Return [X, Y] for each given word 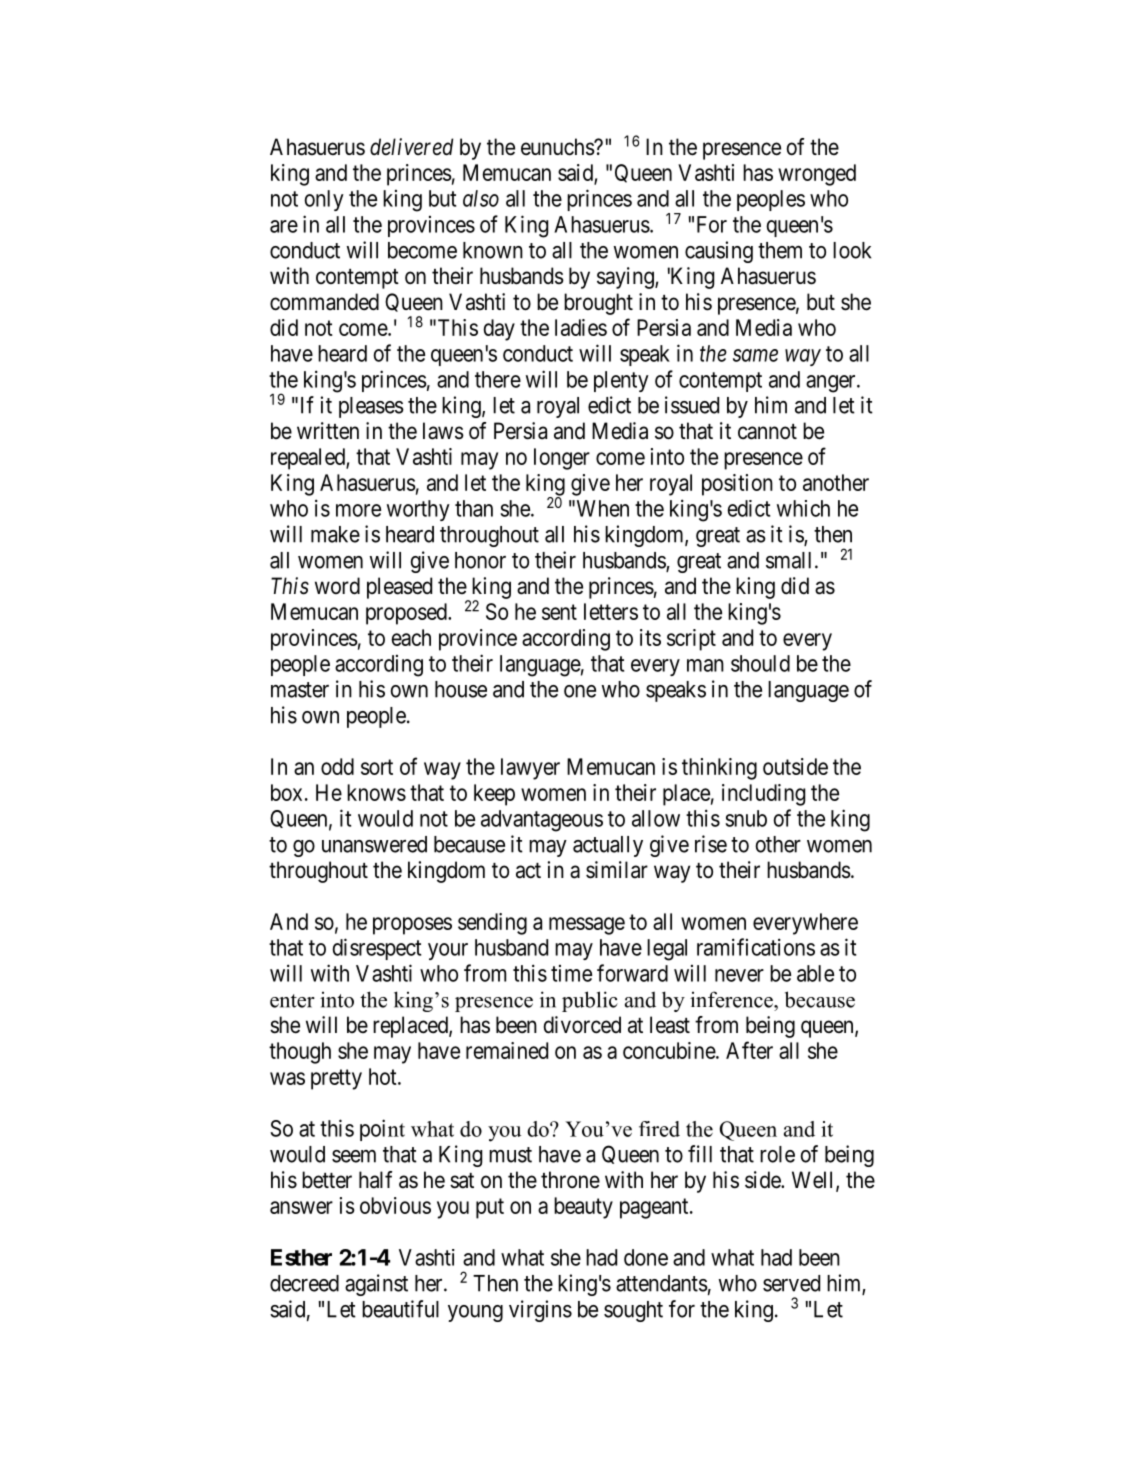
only [324, 200]
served [791, 1283]
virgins [540, 1311]
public [590, 1001]
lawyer [530, 769]
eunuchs [558, 147]
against [376, 1285]
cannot [767, 432]
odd [337, 766]
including [763, 795]
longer [562, 459]
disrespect [376, 949]
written [328, 431]
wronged [817, 175]
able [815, 973]
